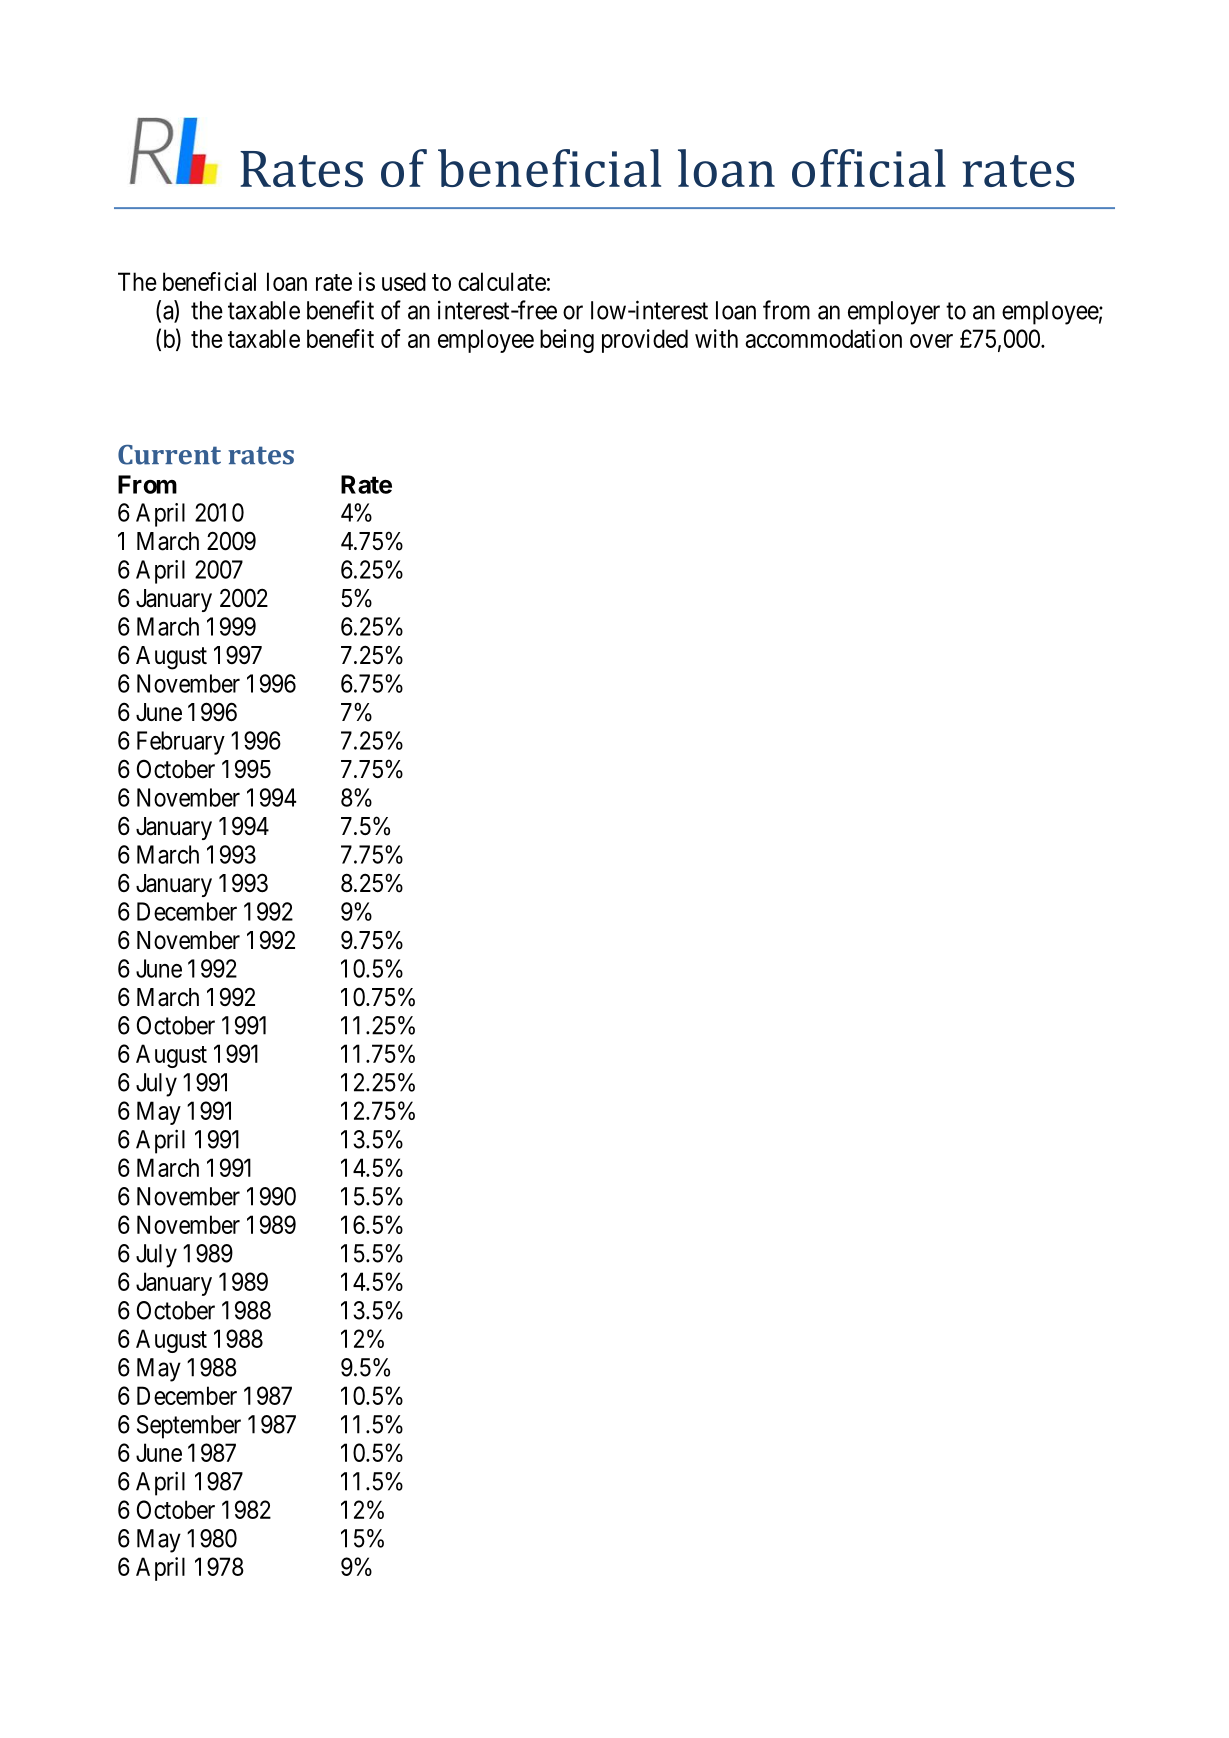 This screenshot has width=1229, height=1738. I want to click on being, so click(567, 341).
